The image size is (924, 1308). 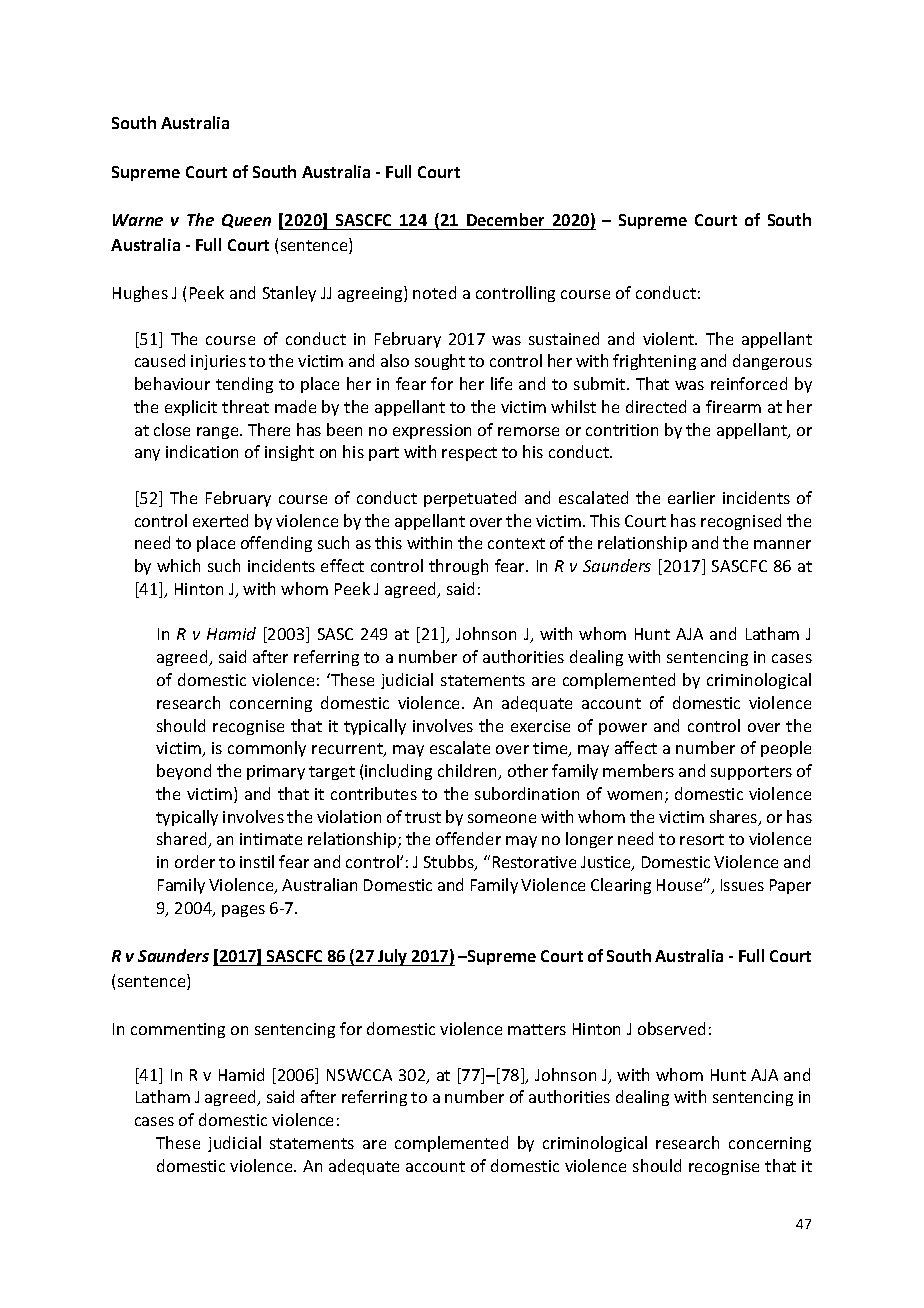 I want to click on matters, so click(x=537, y=1029).
